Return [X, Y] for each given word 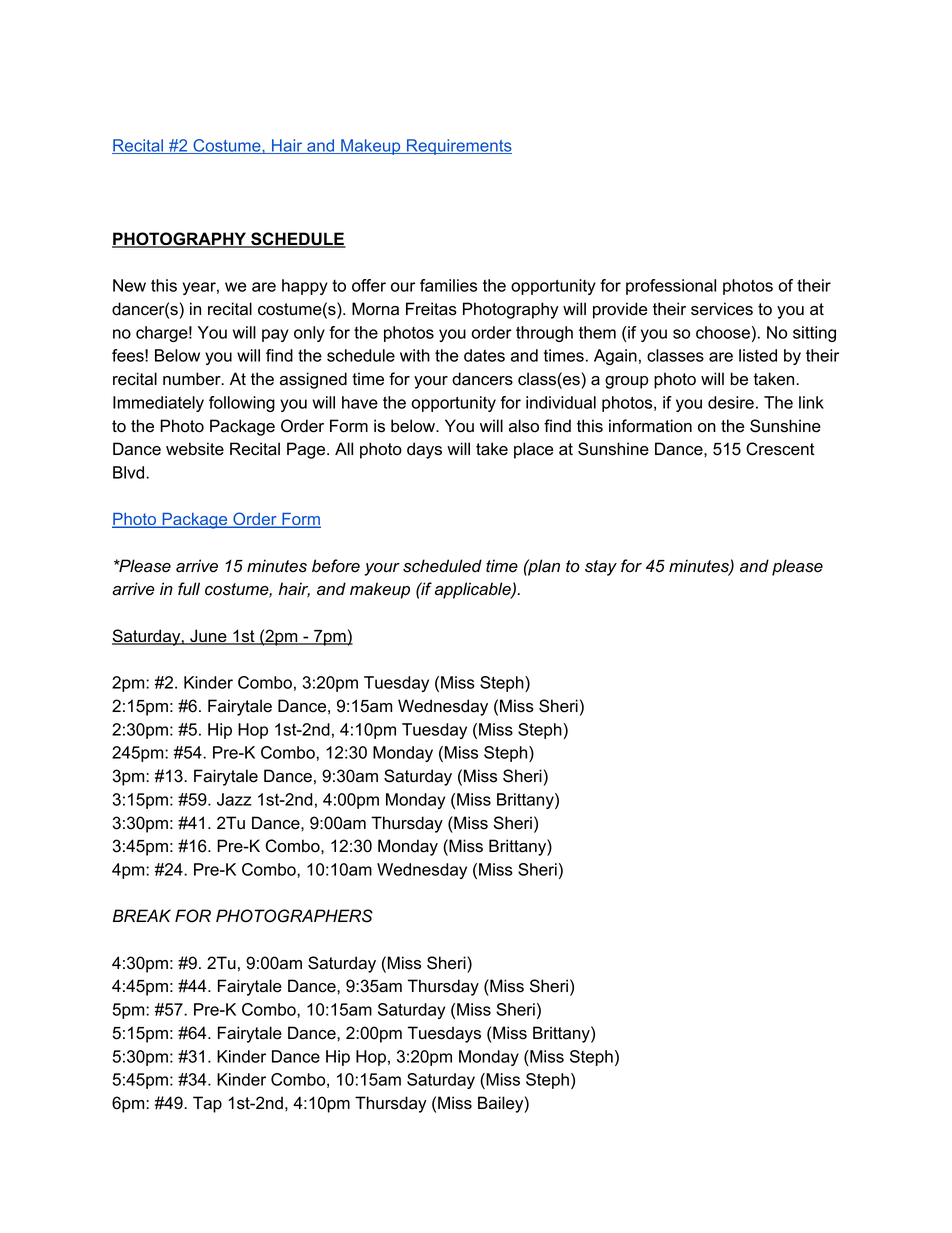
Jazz [234, 799]
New [129, 285]
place [533, 450]
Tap [207, 1104]
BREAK [142, 915]
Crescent [780, 449]
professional [671, 287]
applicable [474, 590]
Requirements [458, 147]
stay [601, 568]
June [208, 637]
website [195, 449]
